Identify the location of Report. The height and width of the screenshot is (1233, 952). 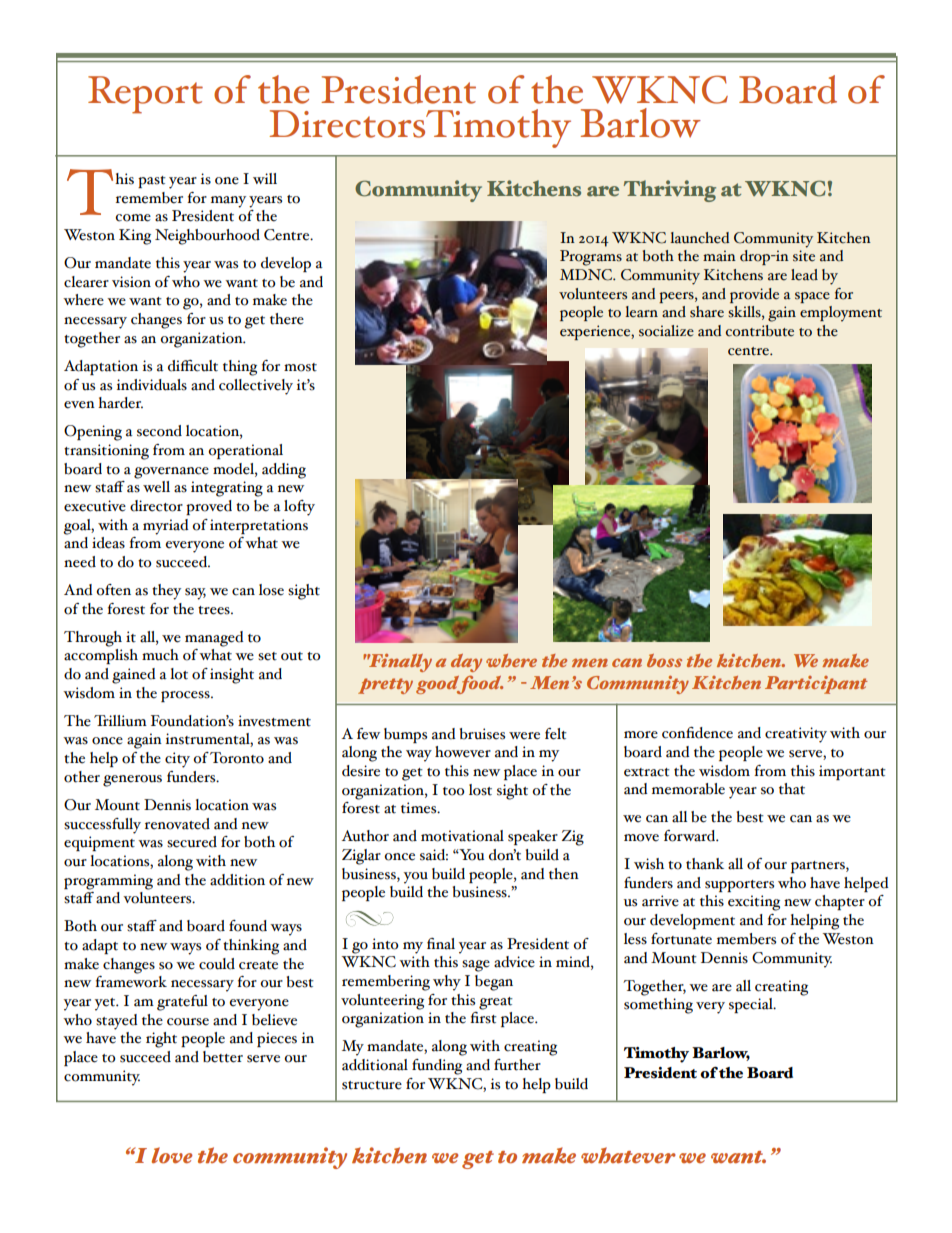
(145, 95).
